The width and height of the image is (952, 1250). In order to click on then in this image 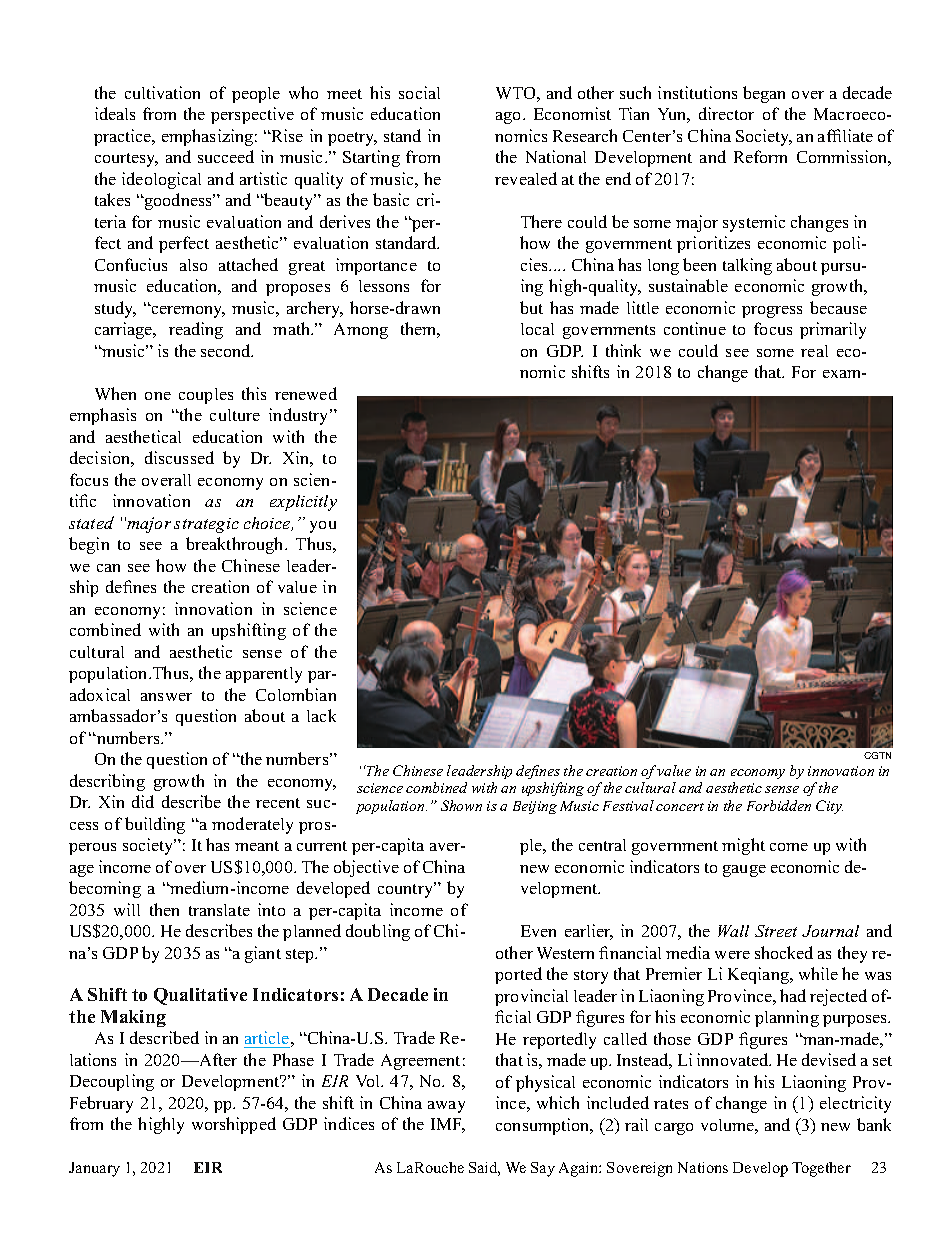, I will do `click(164, 909)`.
